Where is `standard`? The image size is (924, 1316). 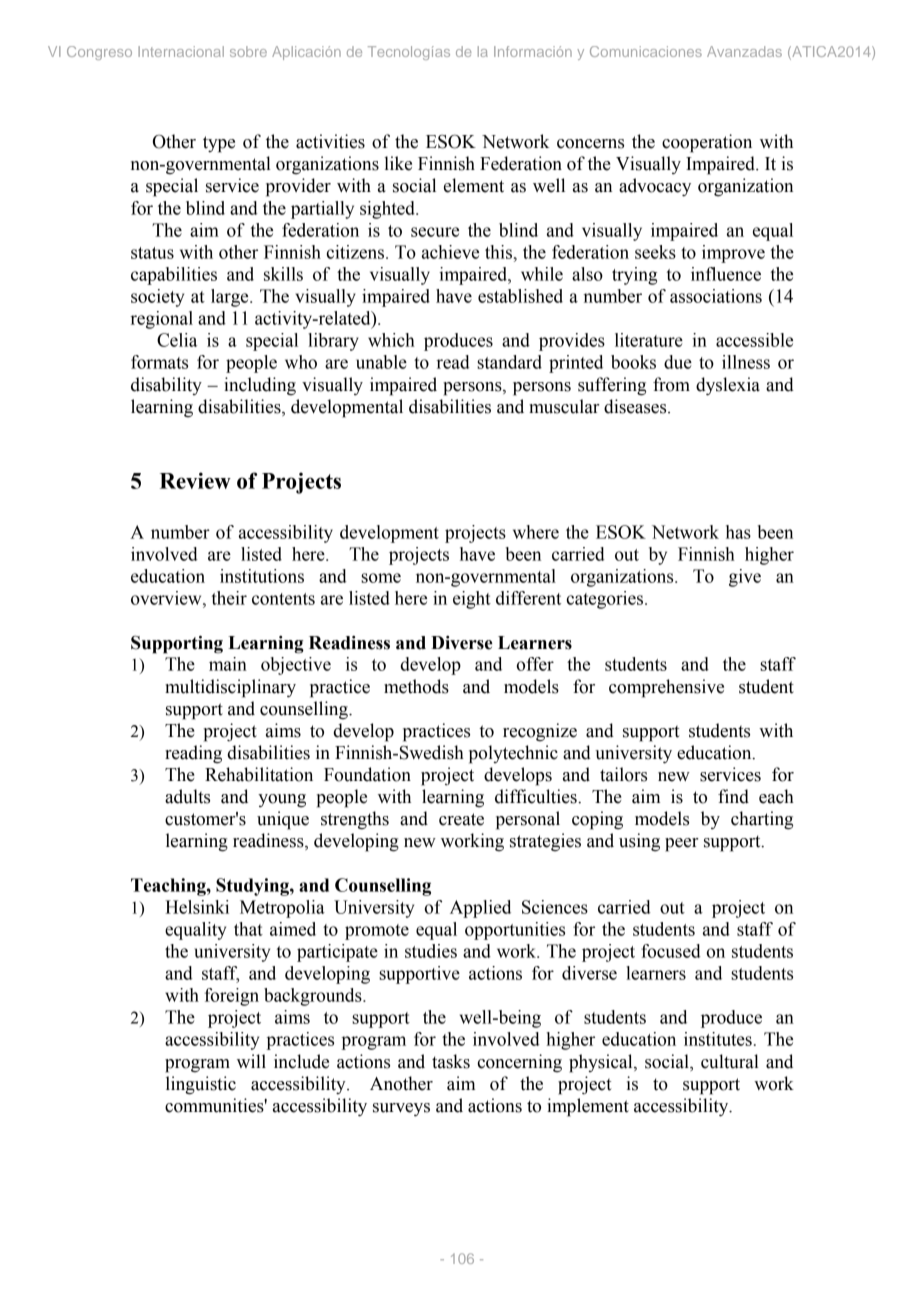
standard is located at coordinates (509, 362).
